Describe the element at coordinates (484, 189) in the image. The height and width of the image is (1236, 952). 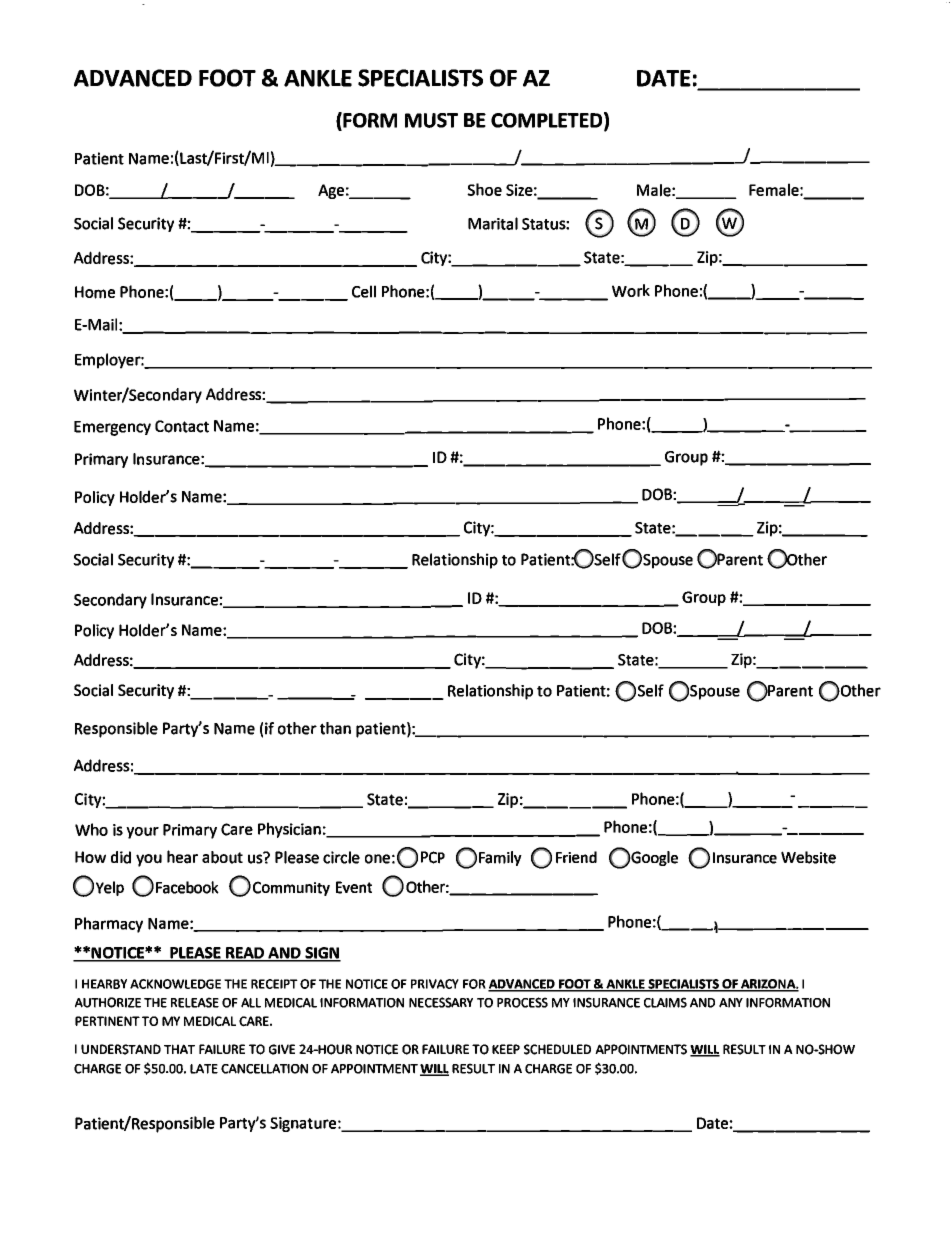
I see `Shoe` at that location.
